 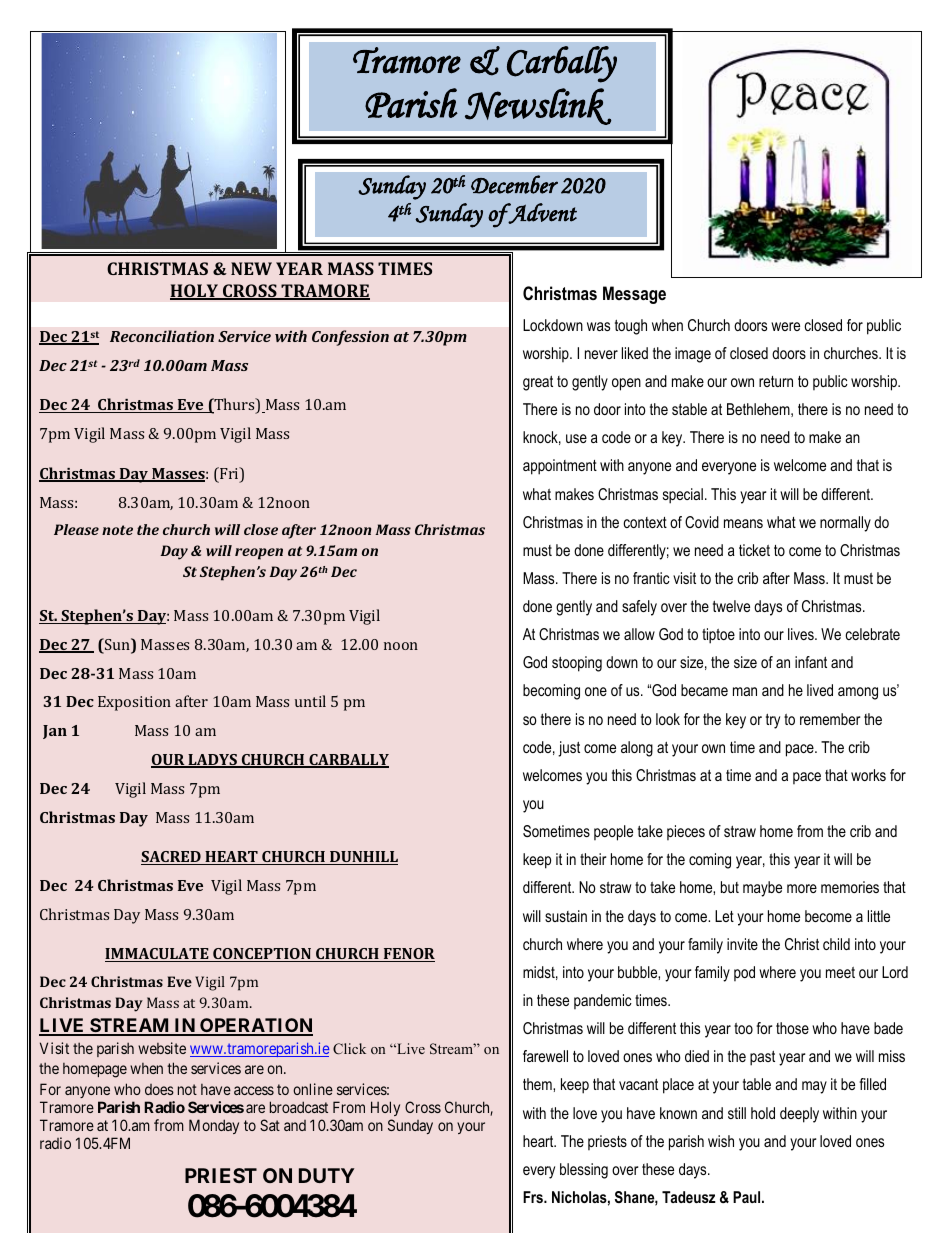 What do you see at coordinates (162, 336) in the image?
I see `Reconciliation` at bounding box center [162, 336].
